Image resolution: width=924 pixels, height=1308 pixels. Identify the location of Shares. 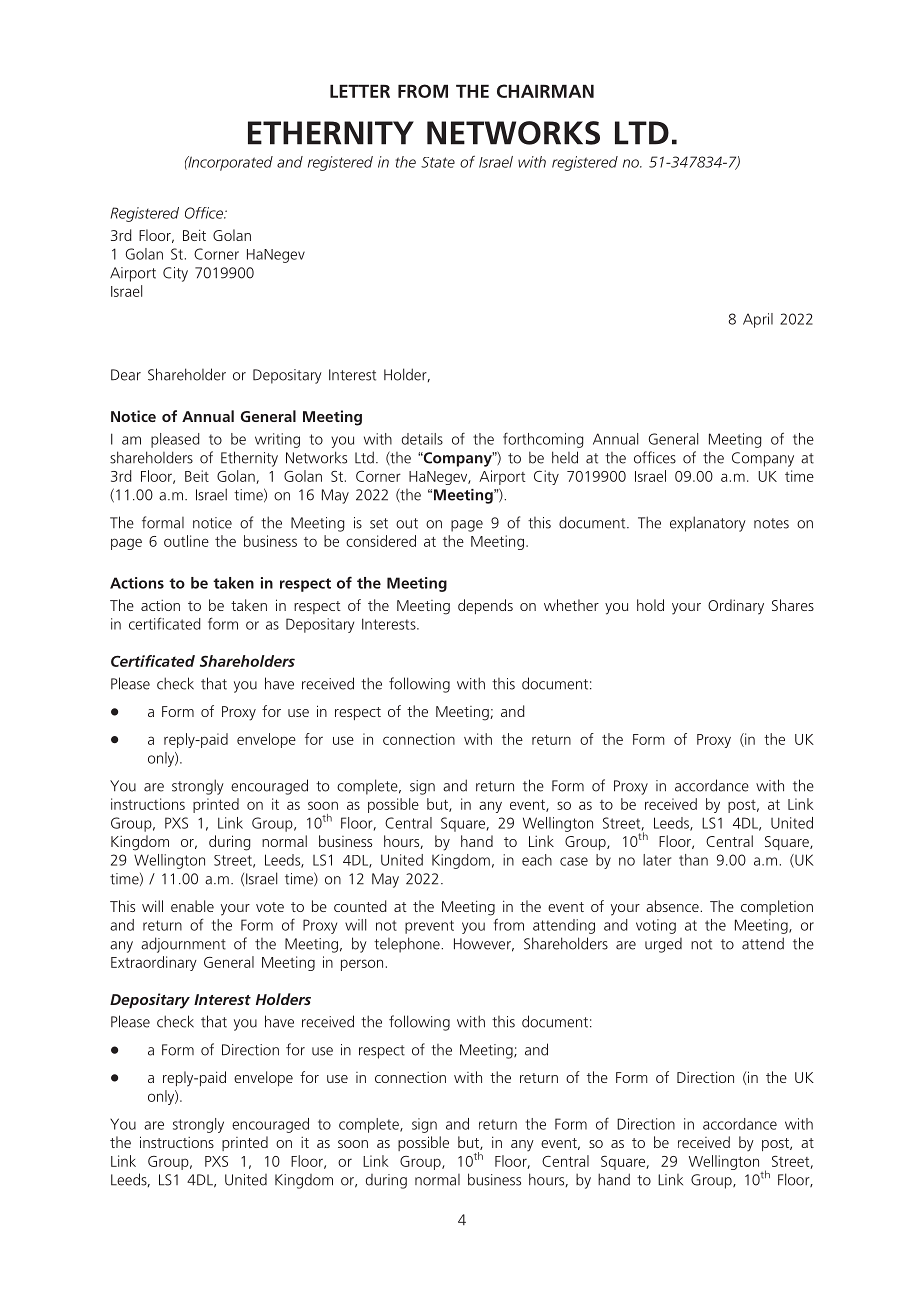
(793, 605).
